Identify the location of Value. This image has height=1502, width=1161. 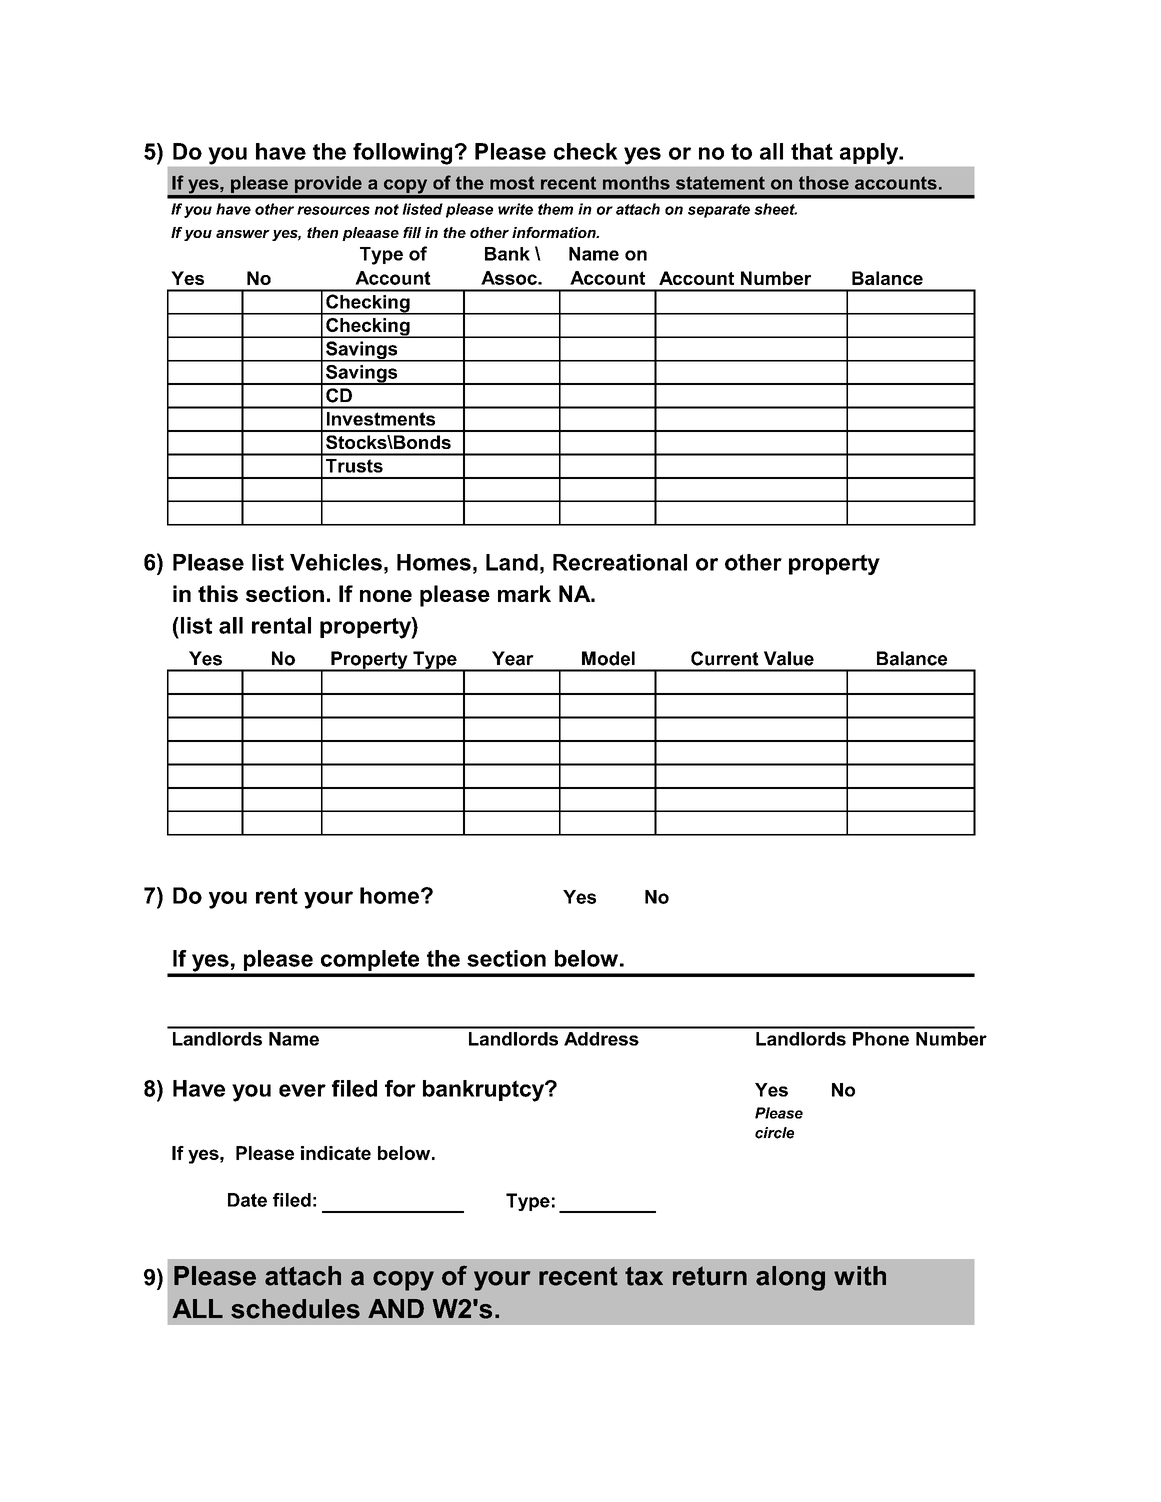
(789, 658).
